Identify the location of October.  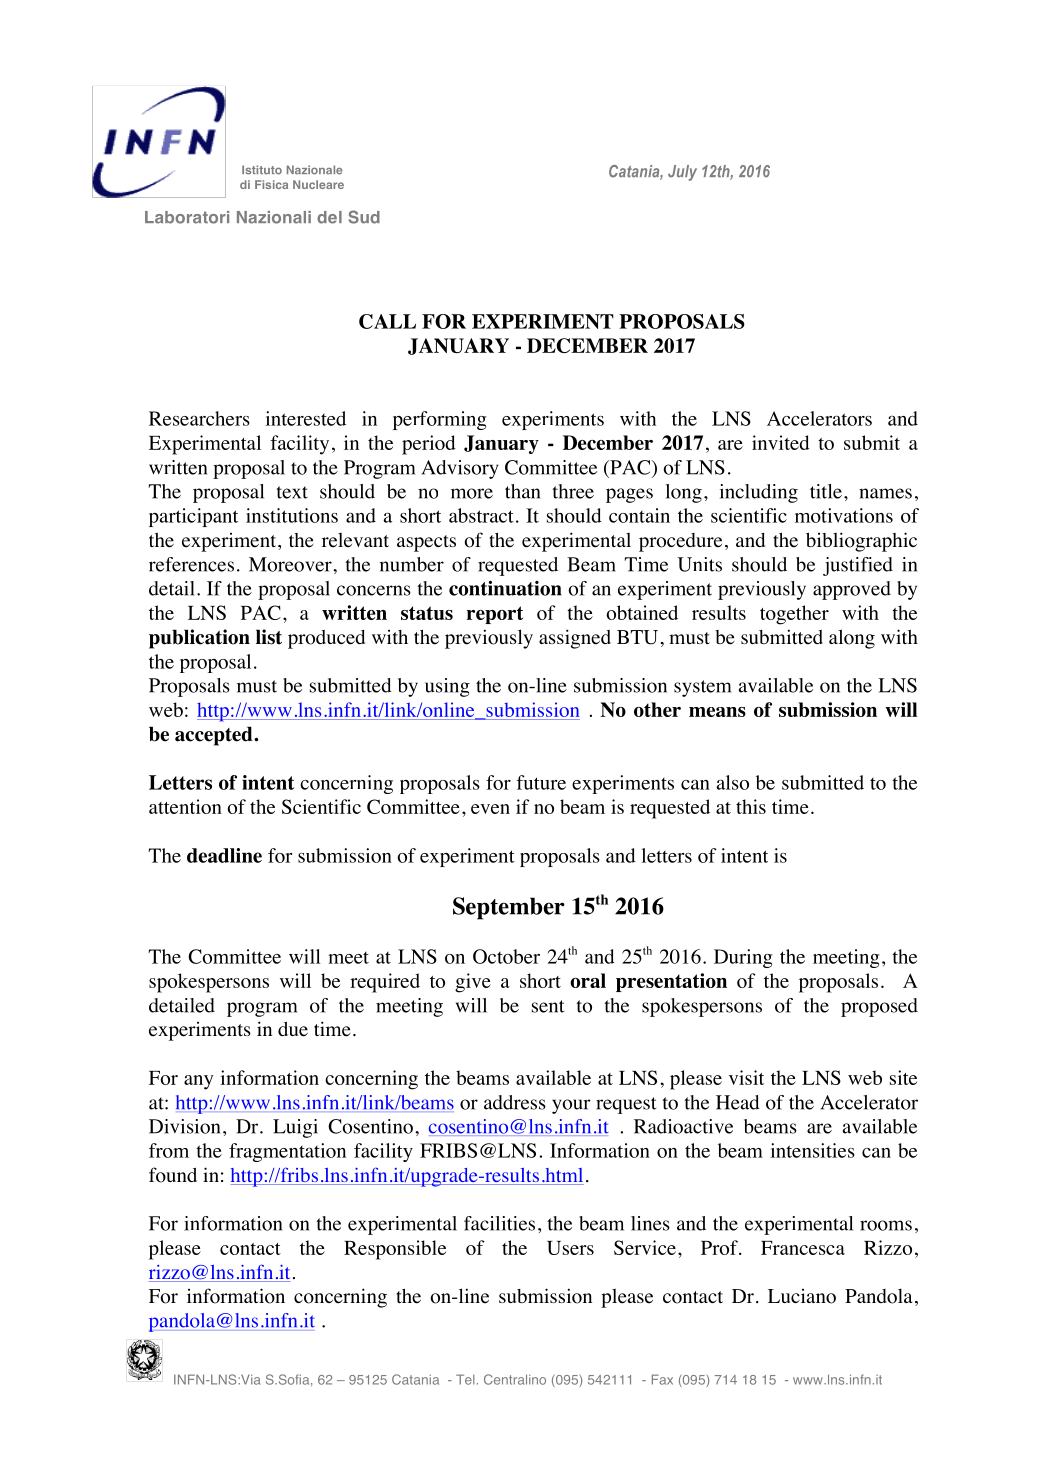
(506, 956).
